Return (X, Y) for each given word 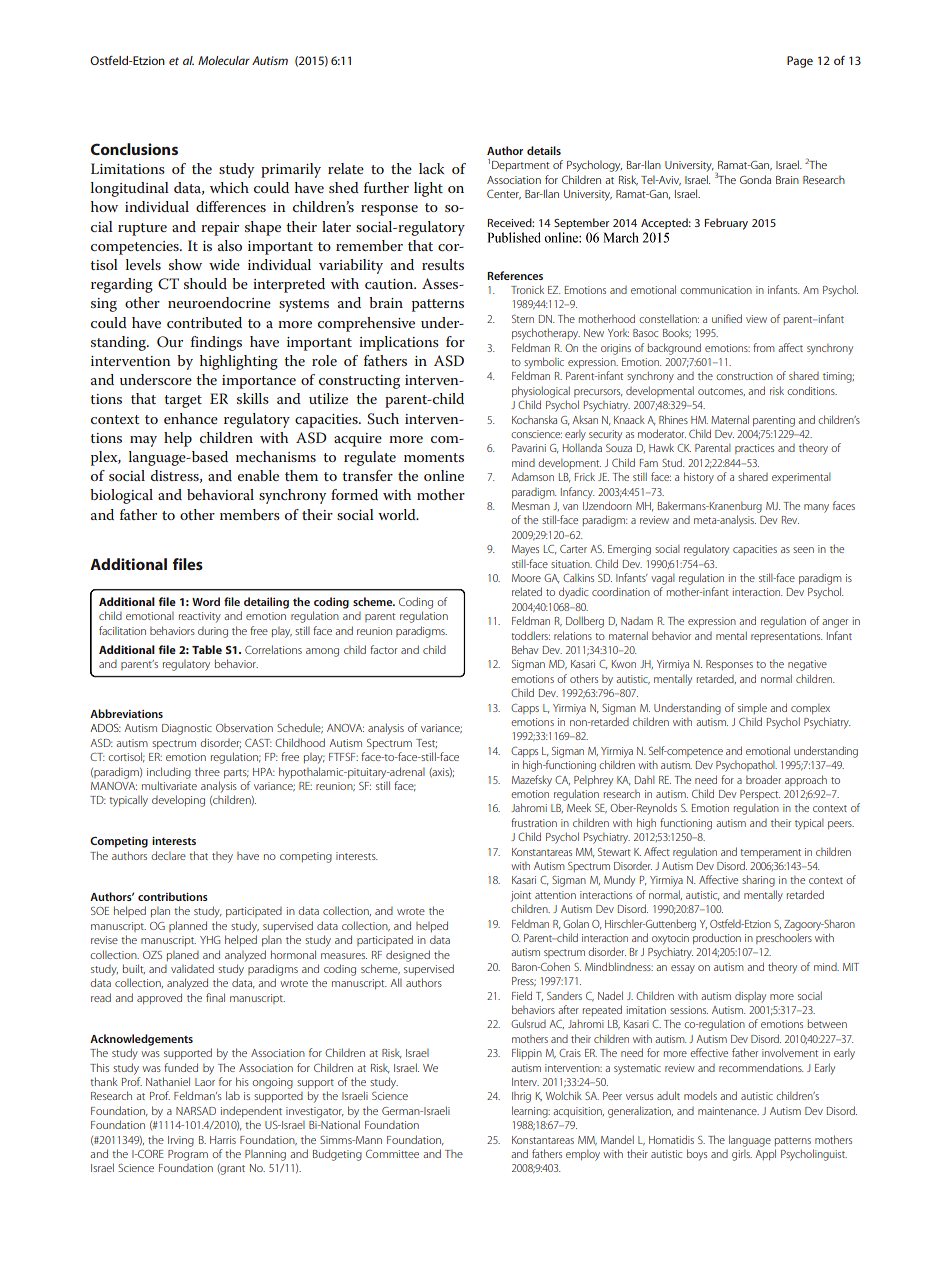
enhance (191, 418)
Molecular (224, 60)
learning (531, 1112)
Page (800, 62)
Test (426, 743)
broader (763, 779)
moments (434, 457)
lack (431, 168)
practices (754, 449)
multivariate (169, 785)
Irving (181, 1141)
